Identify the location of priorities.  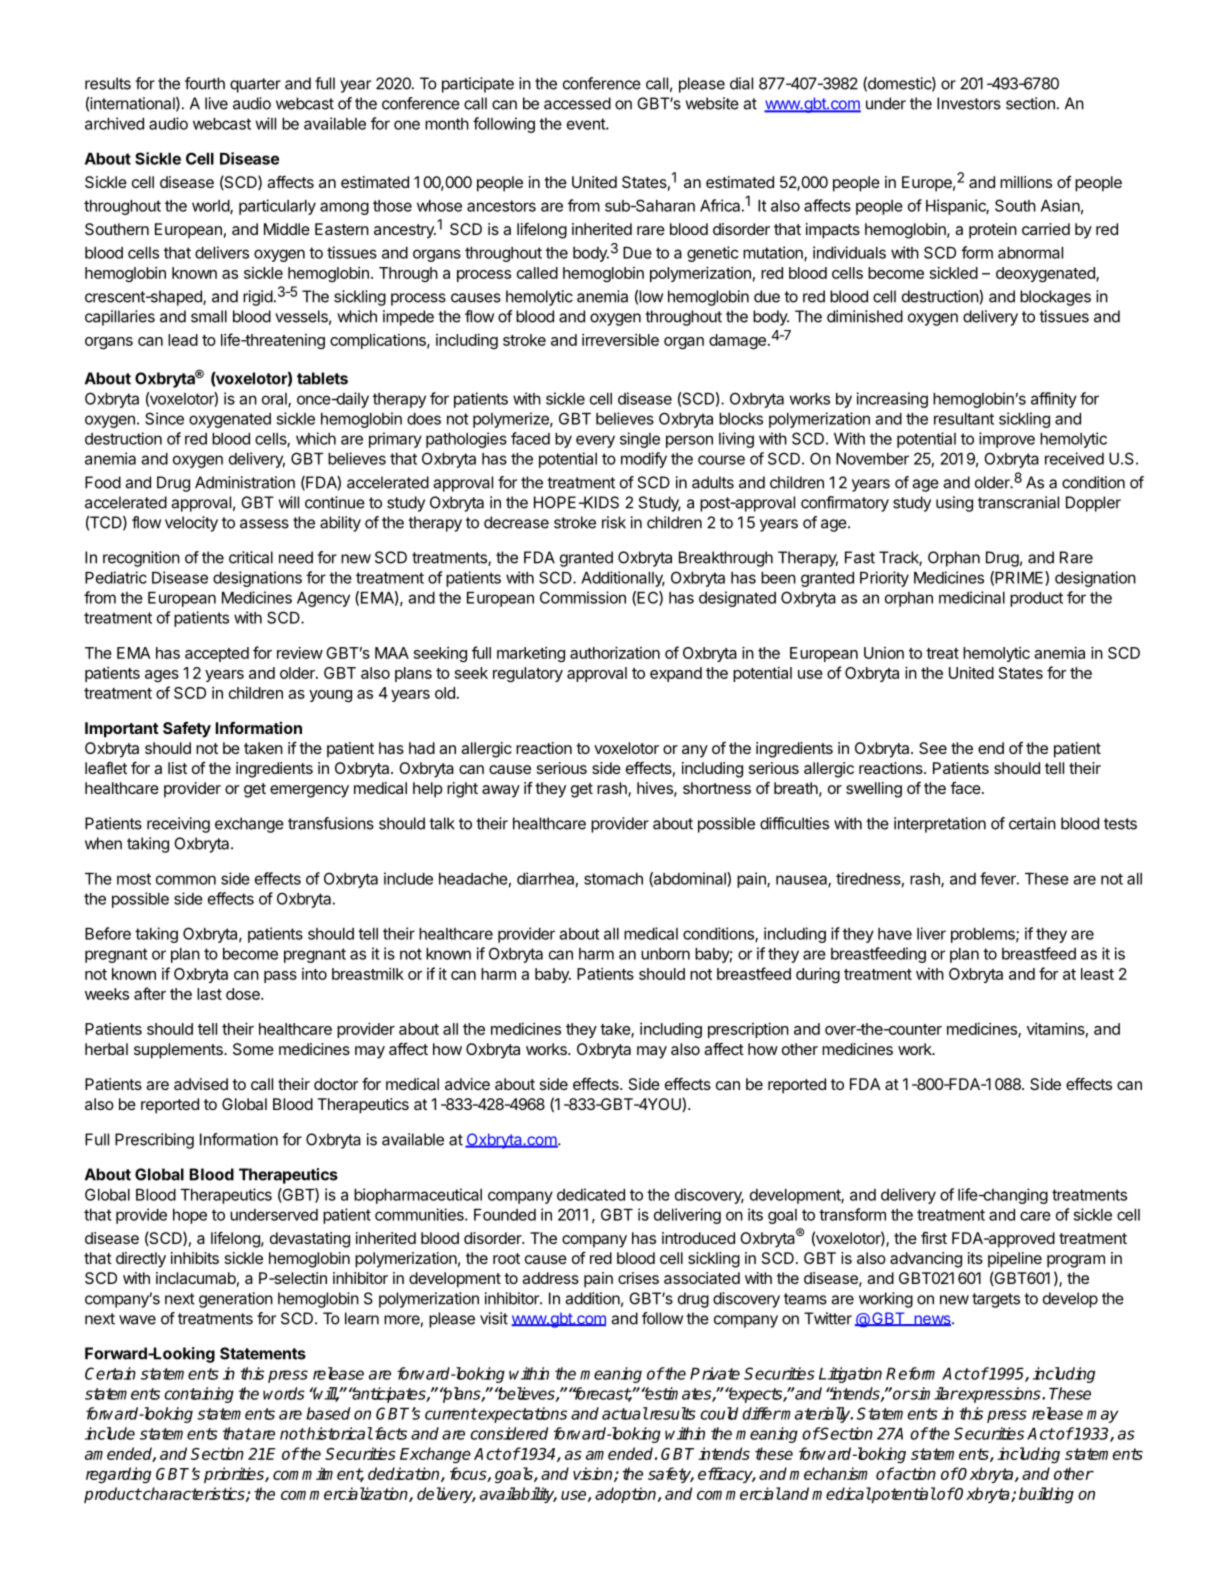
(235, 1475).
